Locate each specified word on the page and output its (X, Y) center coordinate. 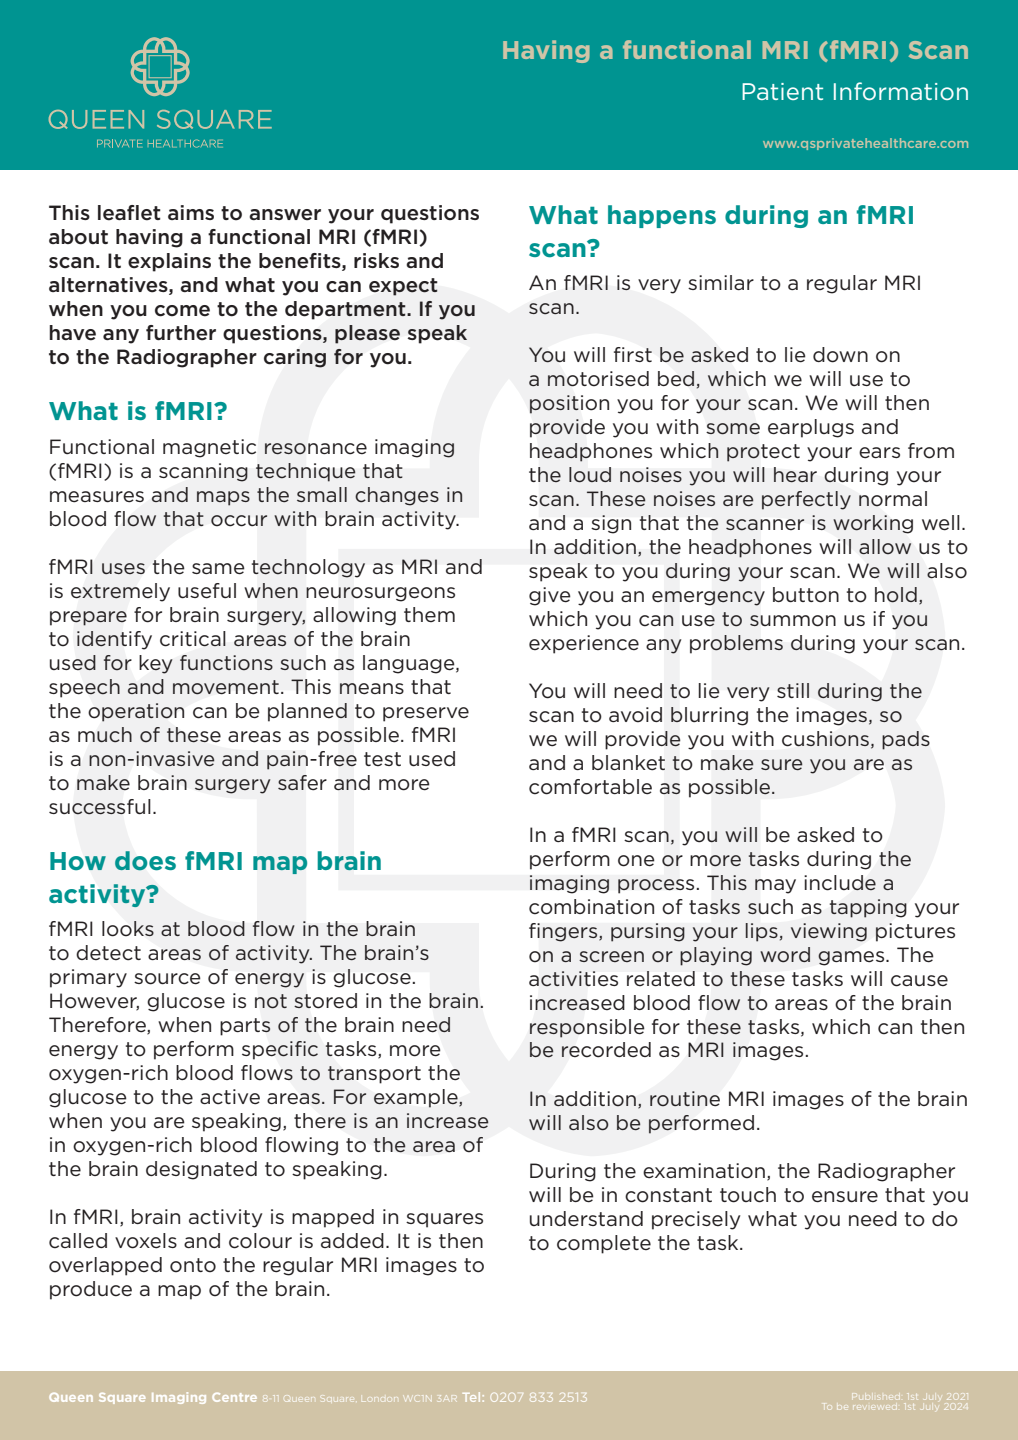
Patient (782, 91)
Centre (234, 1397)
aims (191, 212)
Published (876, 1396)
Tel (471, 1397)
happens (662, 216)
